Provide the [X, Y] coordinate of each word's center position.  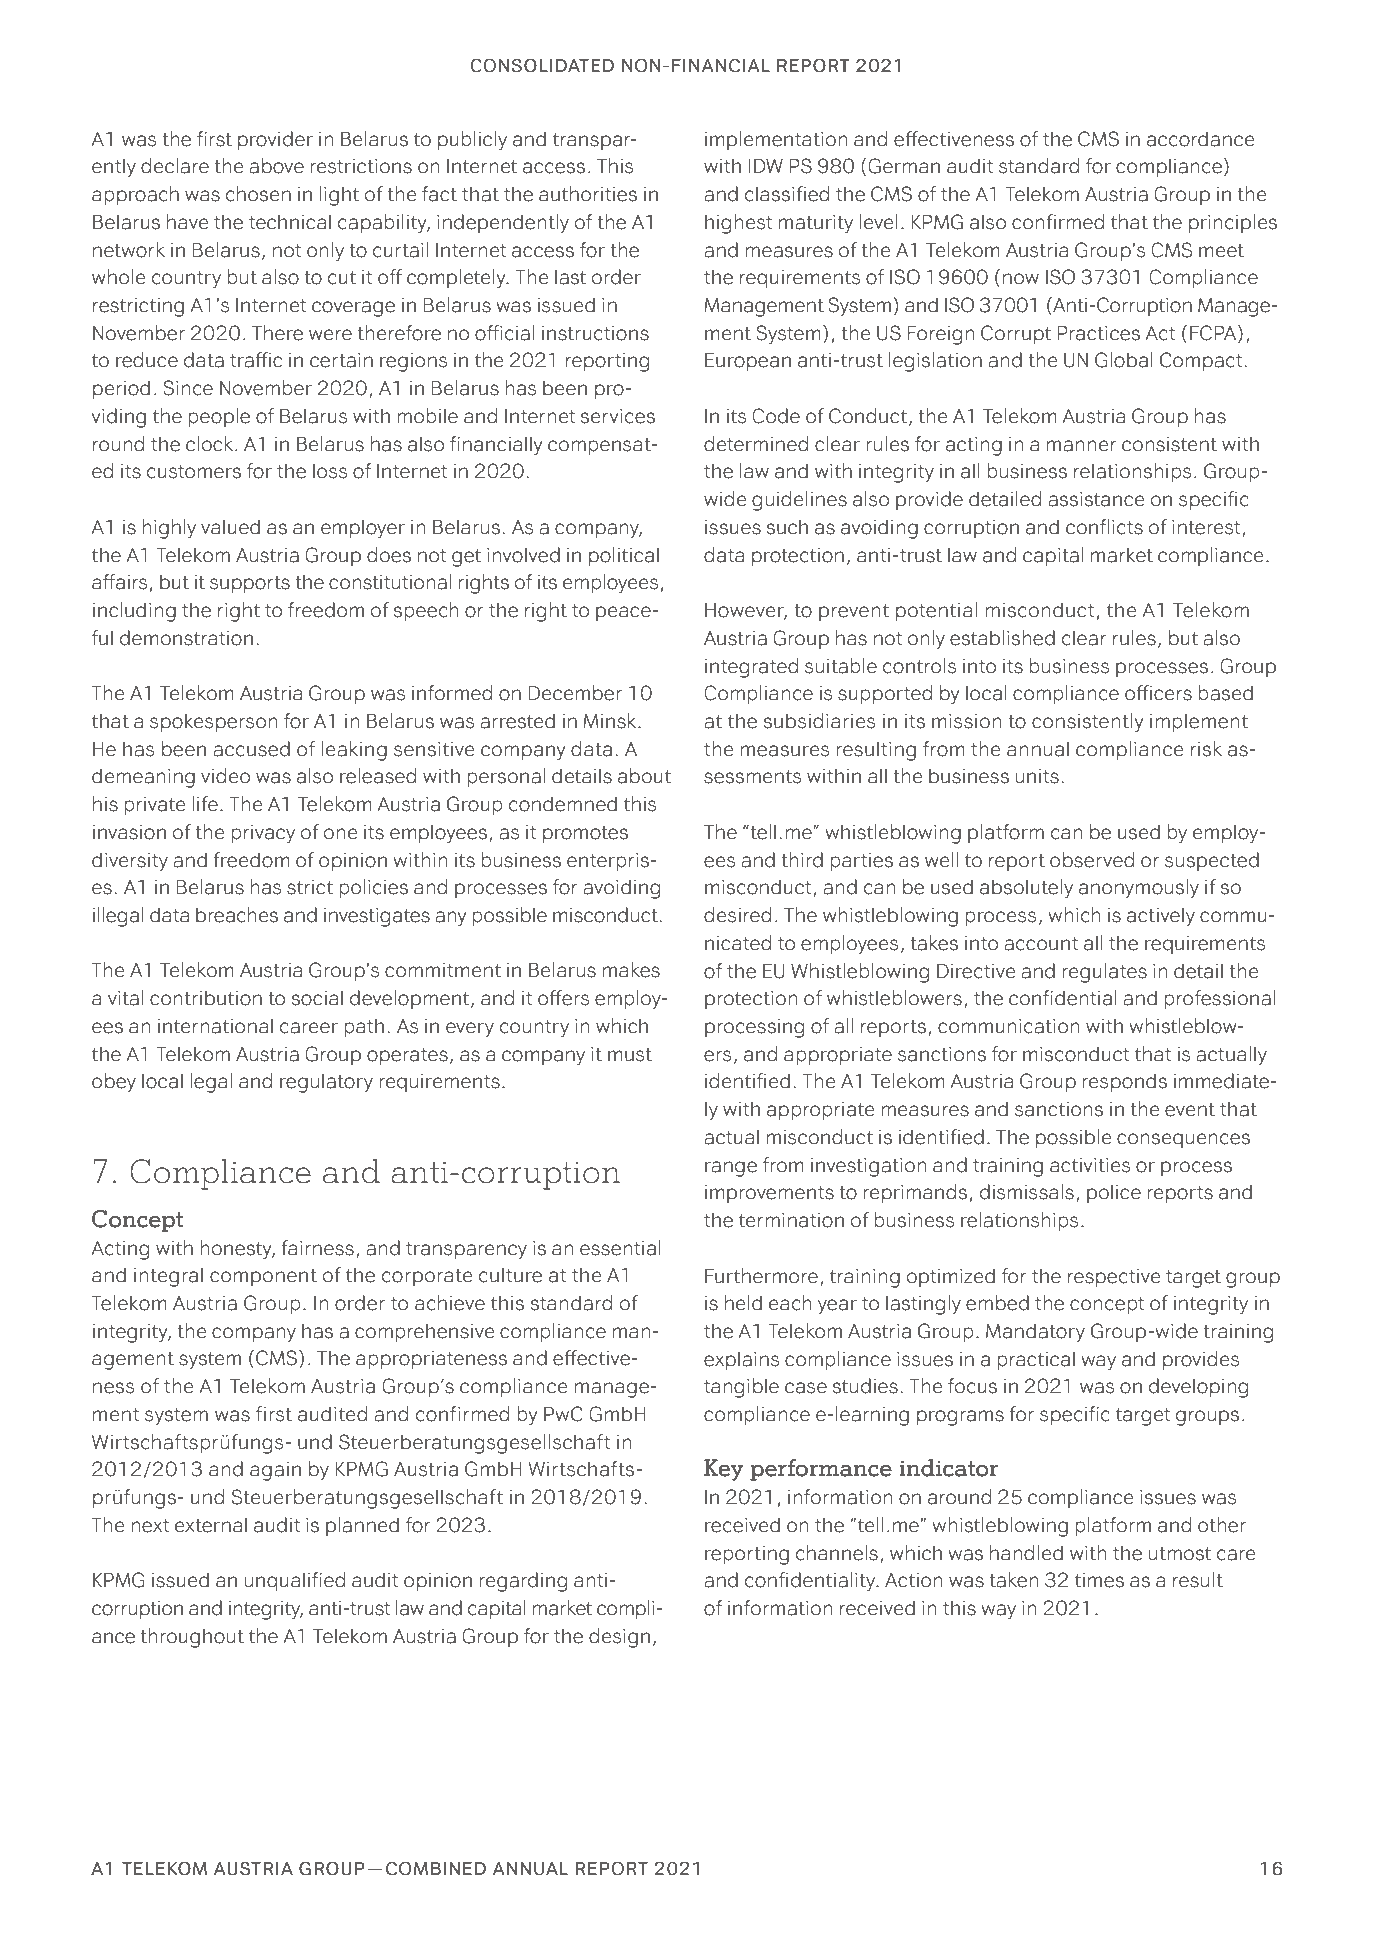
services [617, 416]
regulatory [326, 1083]
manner [1082, 446]
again [275, 1471]
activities [1090, 1165]
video [225, 776]
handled [1026, 1553]
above [276, 166]
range [731, 1169]
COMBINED [436, 1868]
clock [209, 444]
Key [724, 1470]
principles [1233, 224]
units [1037, 776]
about [644, 776]
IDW [765, 166]
